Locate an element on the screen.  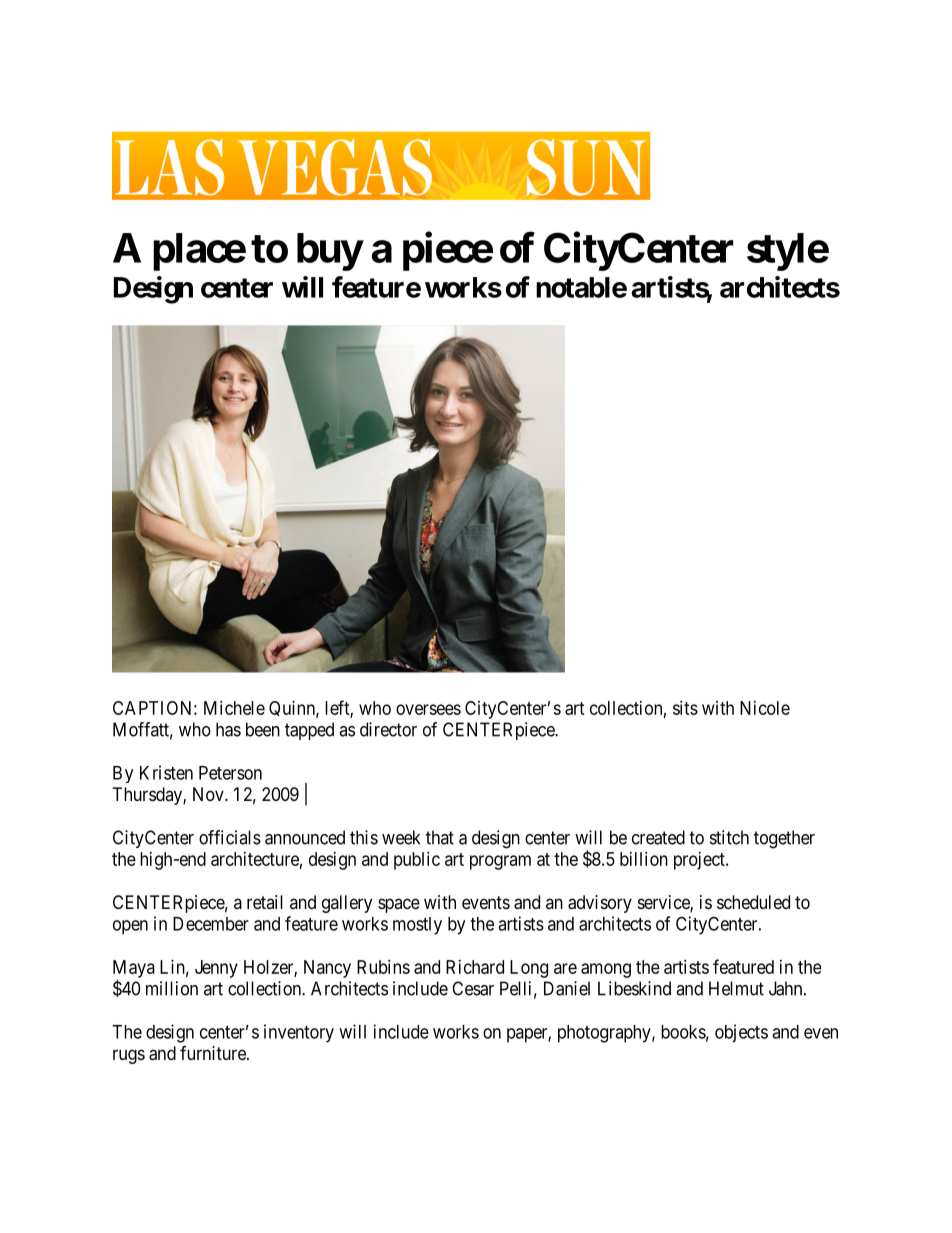
has is located at coordinates (228, 729).
